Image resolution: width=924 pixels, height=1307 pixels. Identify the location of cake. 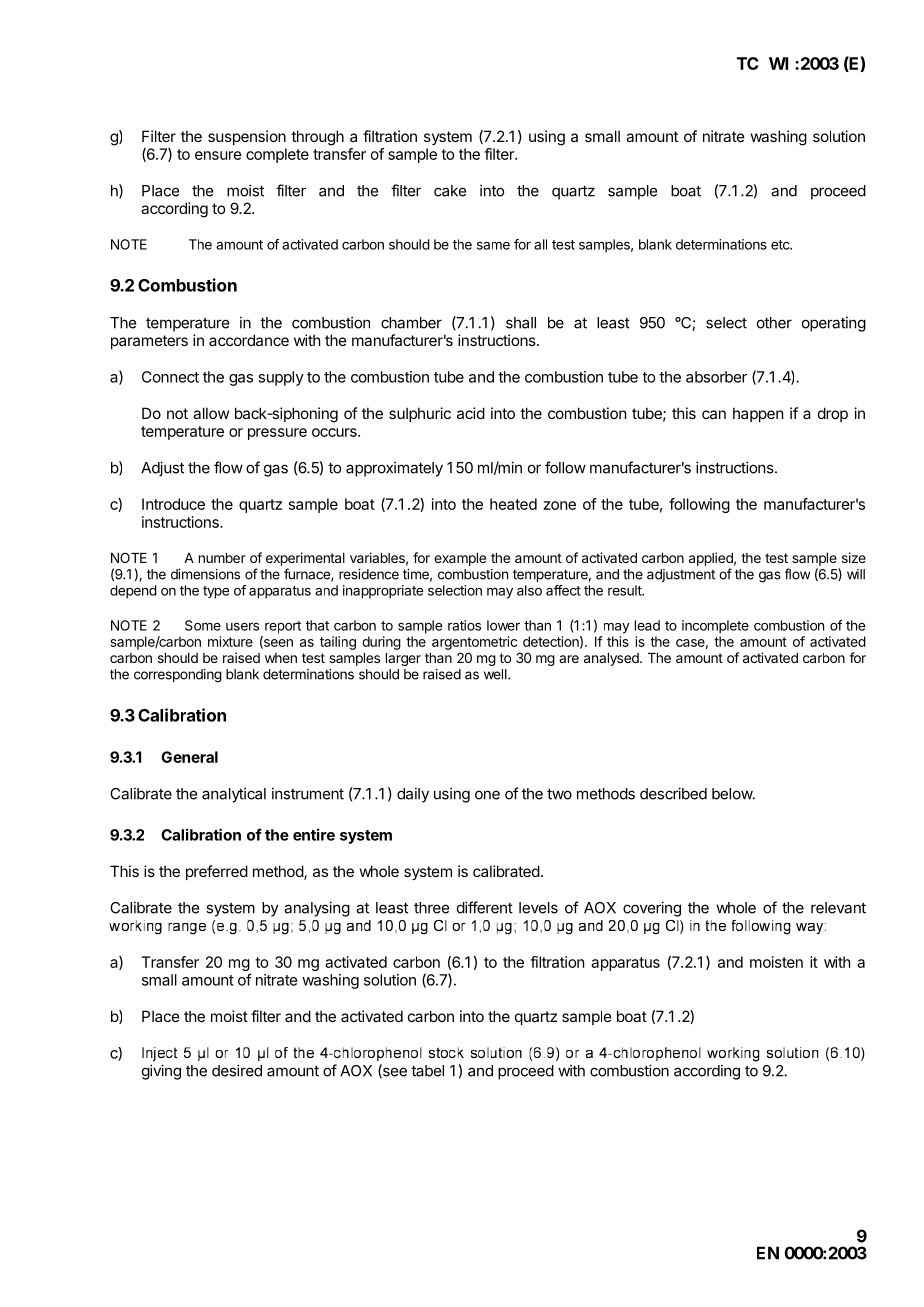
(450, 191).
